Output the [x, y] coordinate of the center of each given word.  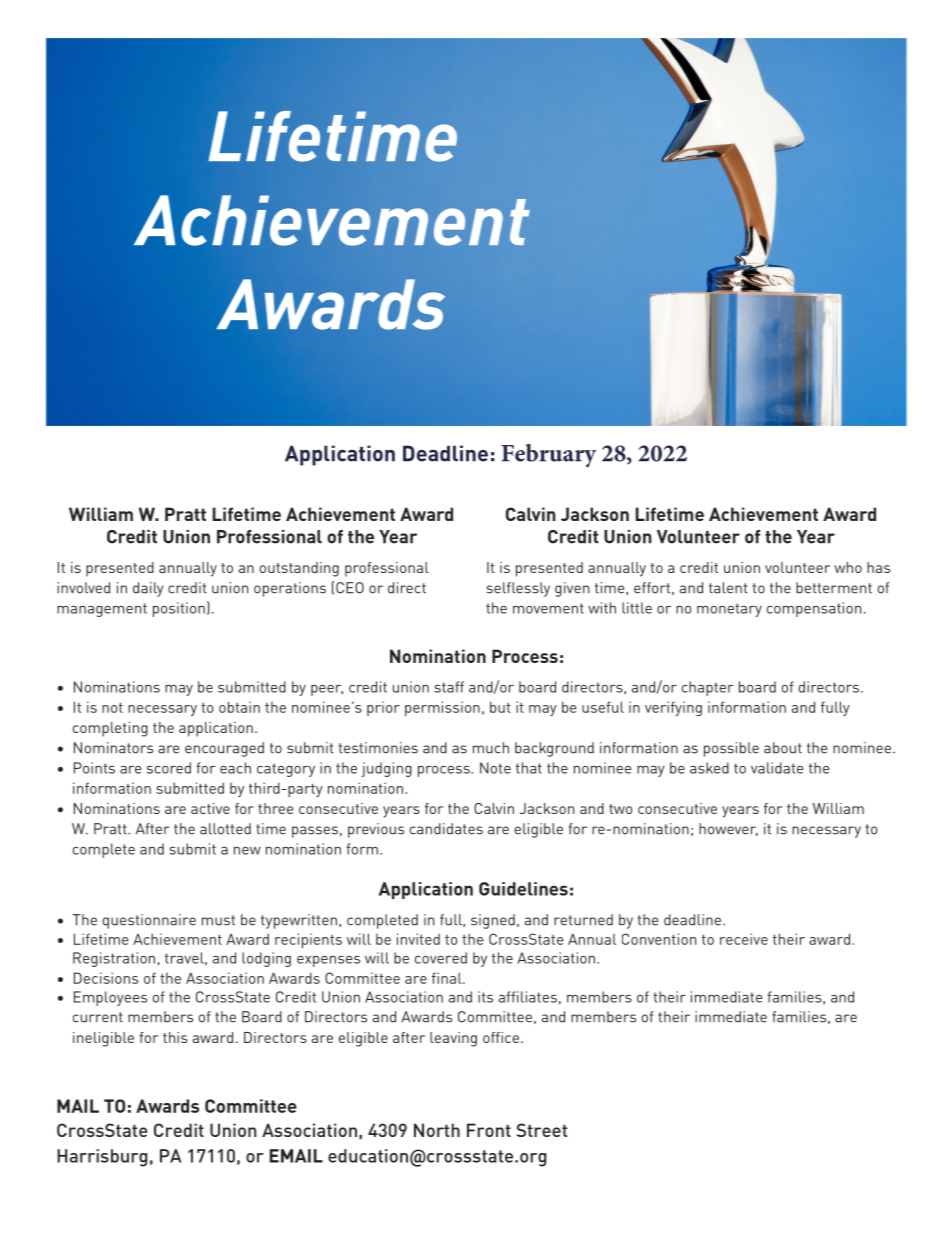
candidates [446, 829]
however [728, 829]
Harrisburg [102, 1158]
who [848, 567]
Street [542, 1130]
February [548, 455]
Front [489, 1130]
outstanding [299, 569]
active [210, 808]
